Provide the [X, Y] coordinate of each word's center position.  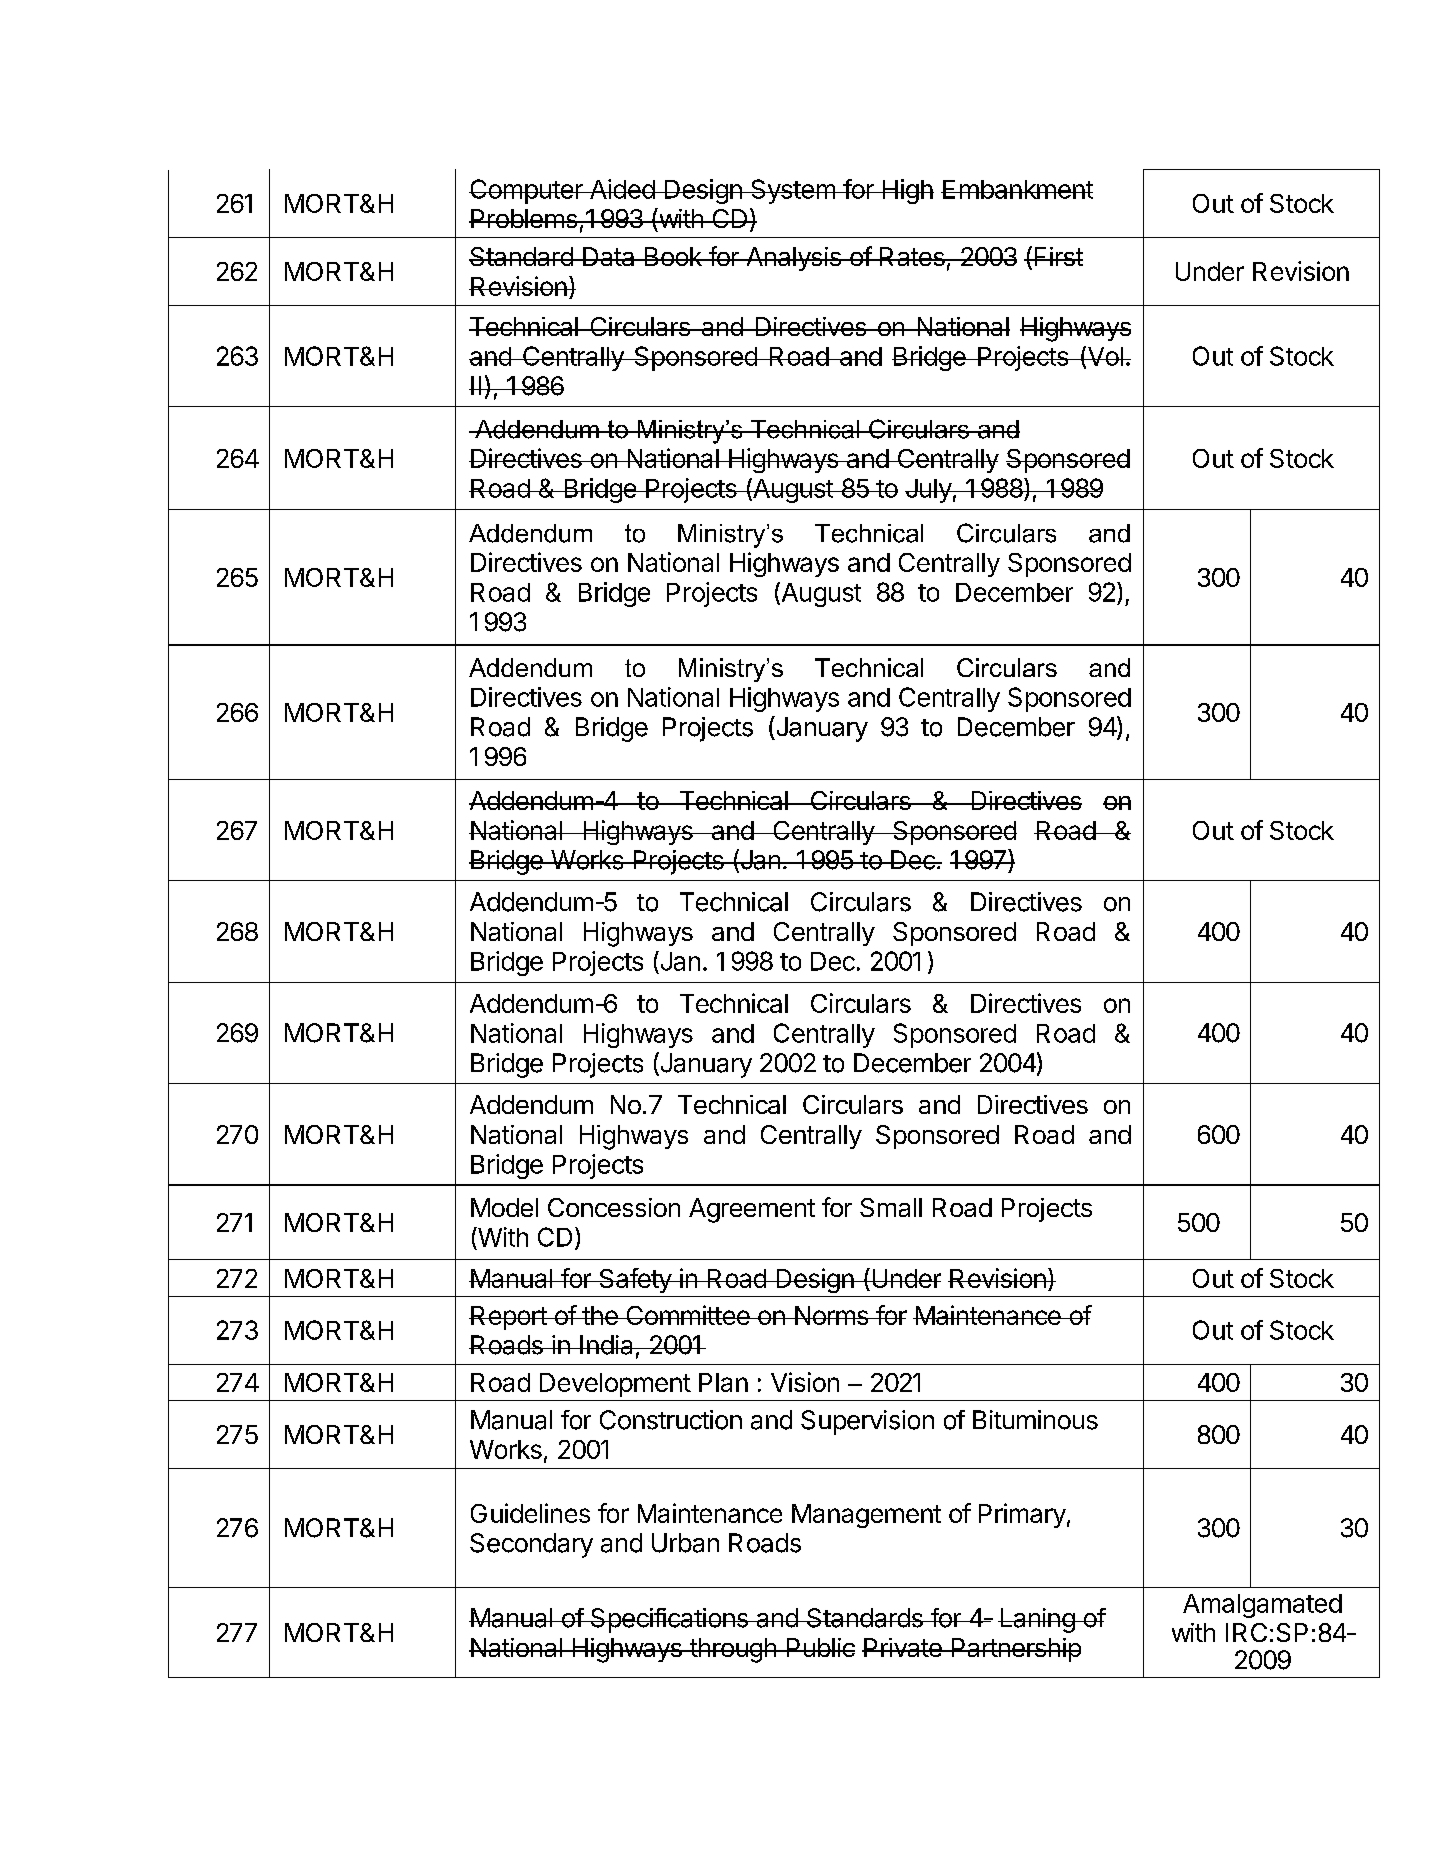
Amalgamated [1262, 1606]
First [1057, 256]
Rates [912, 256]
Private [903, 1647]
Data [609, 256]
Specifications [669, 1620]
